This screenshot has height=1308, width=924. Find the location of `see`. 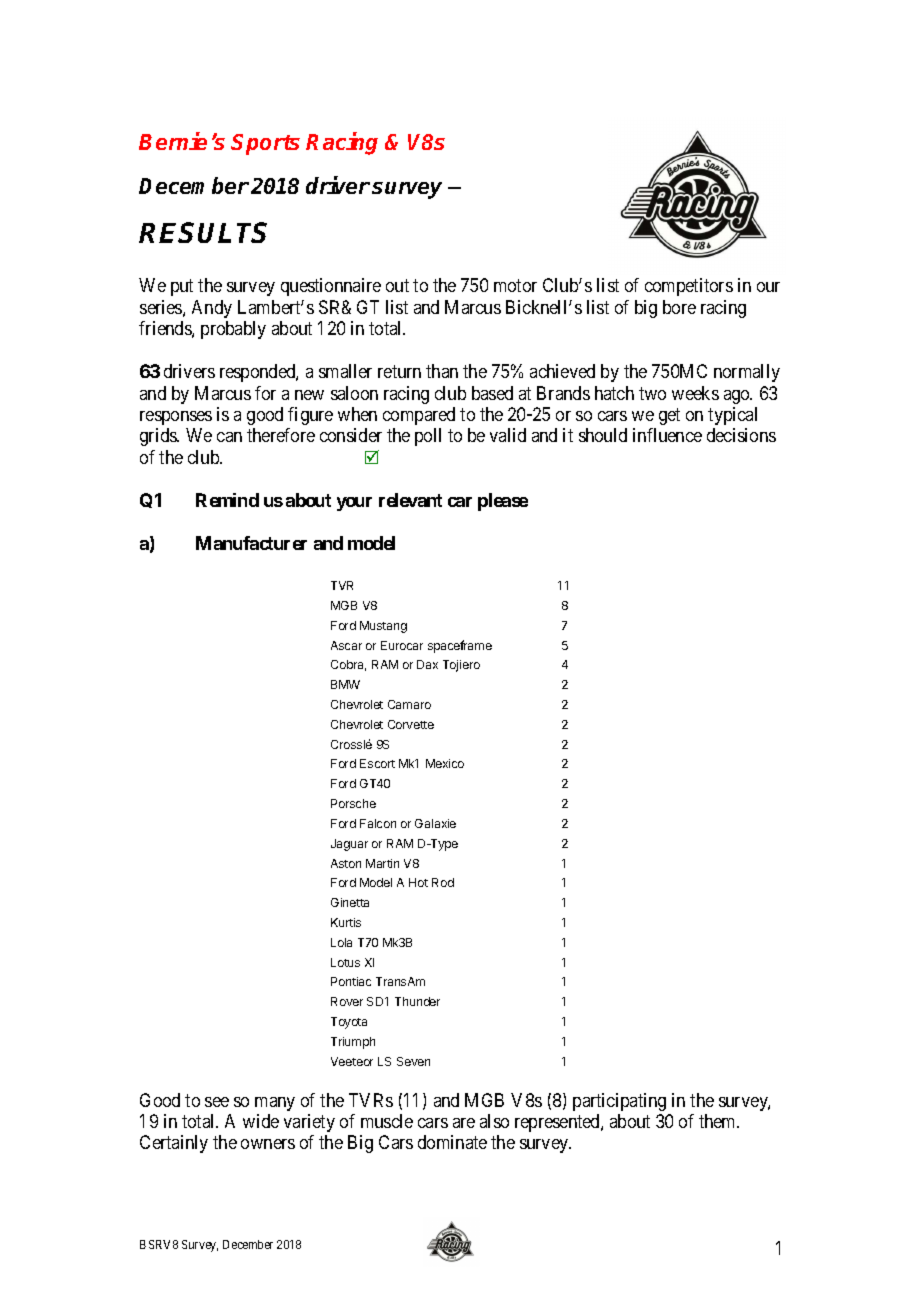

see is located at coordinates (217, 1102).
